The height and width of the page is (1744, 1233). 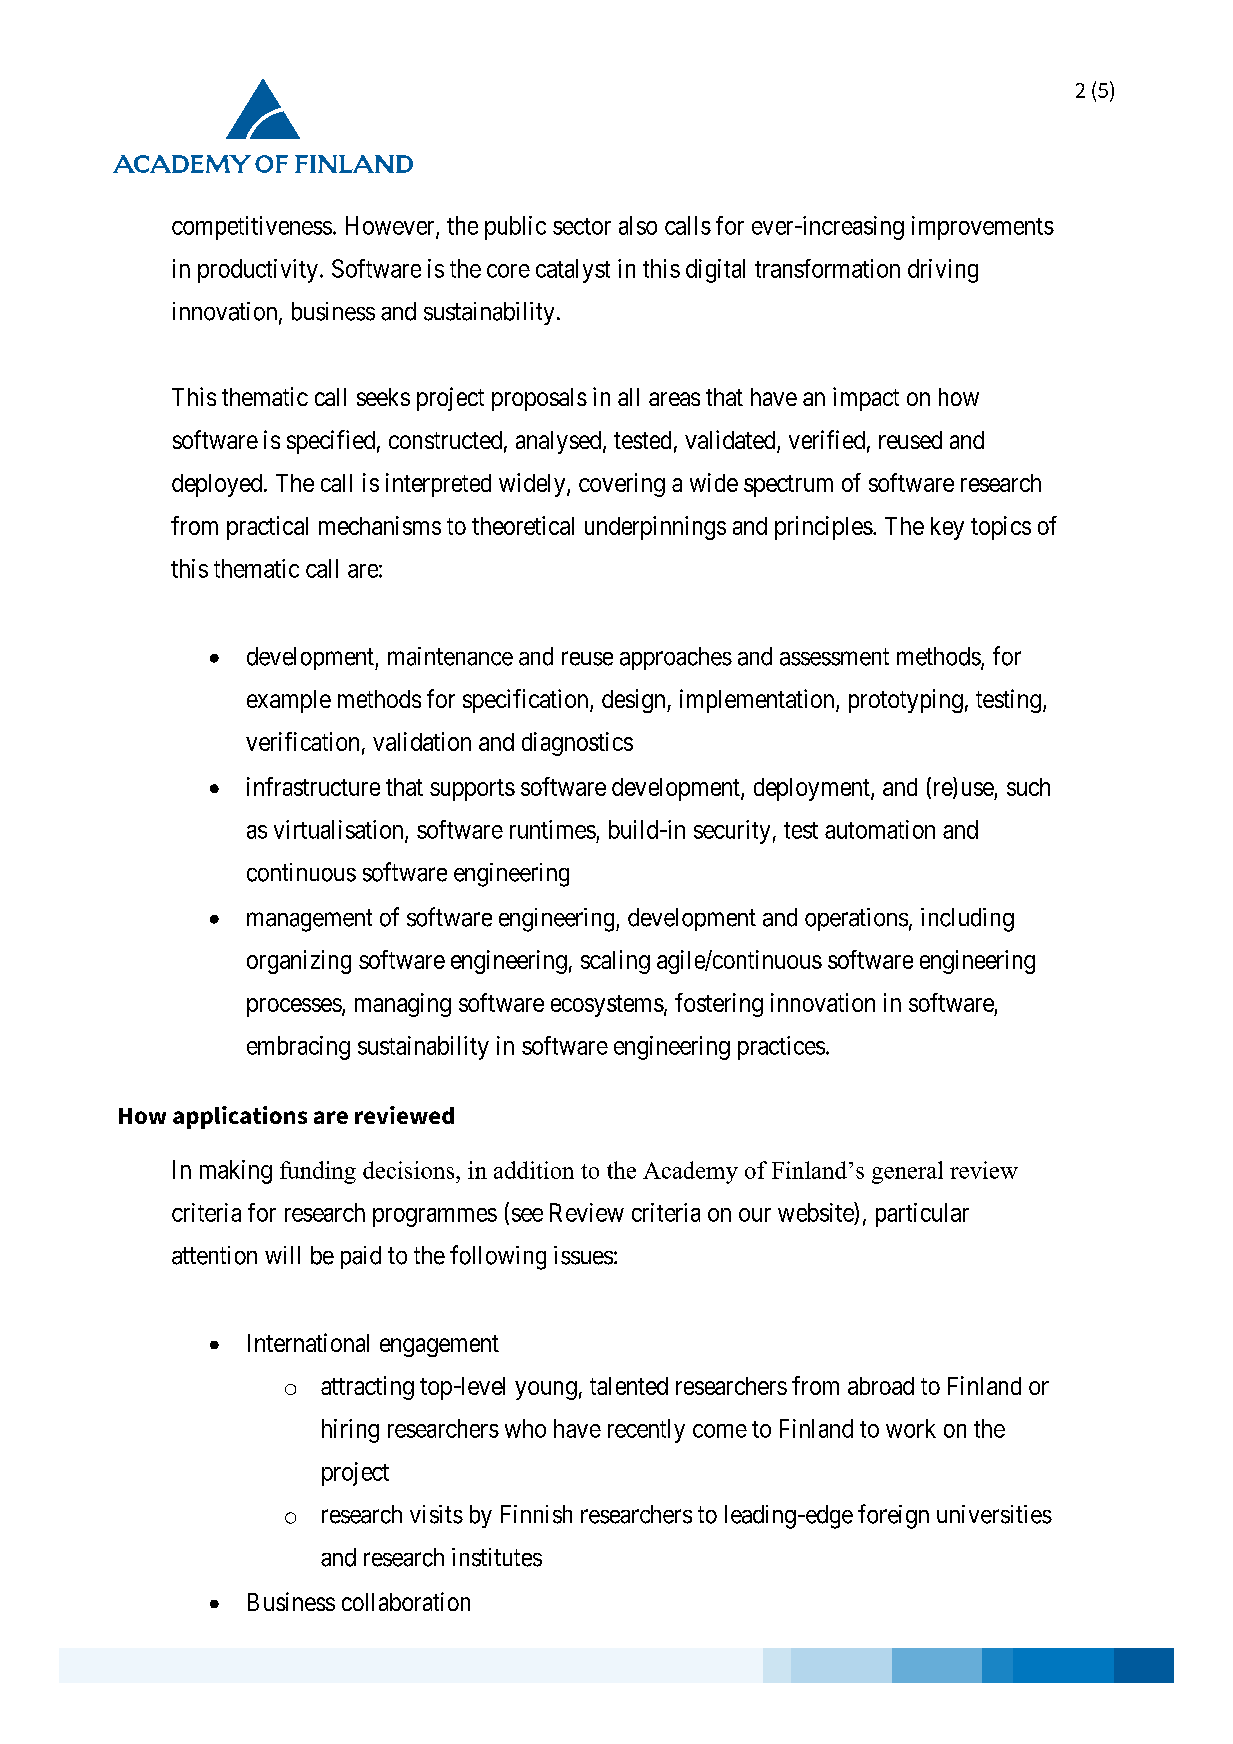 I want to click on collaboration, so click(x=406, y=1601).
